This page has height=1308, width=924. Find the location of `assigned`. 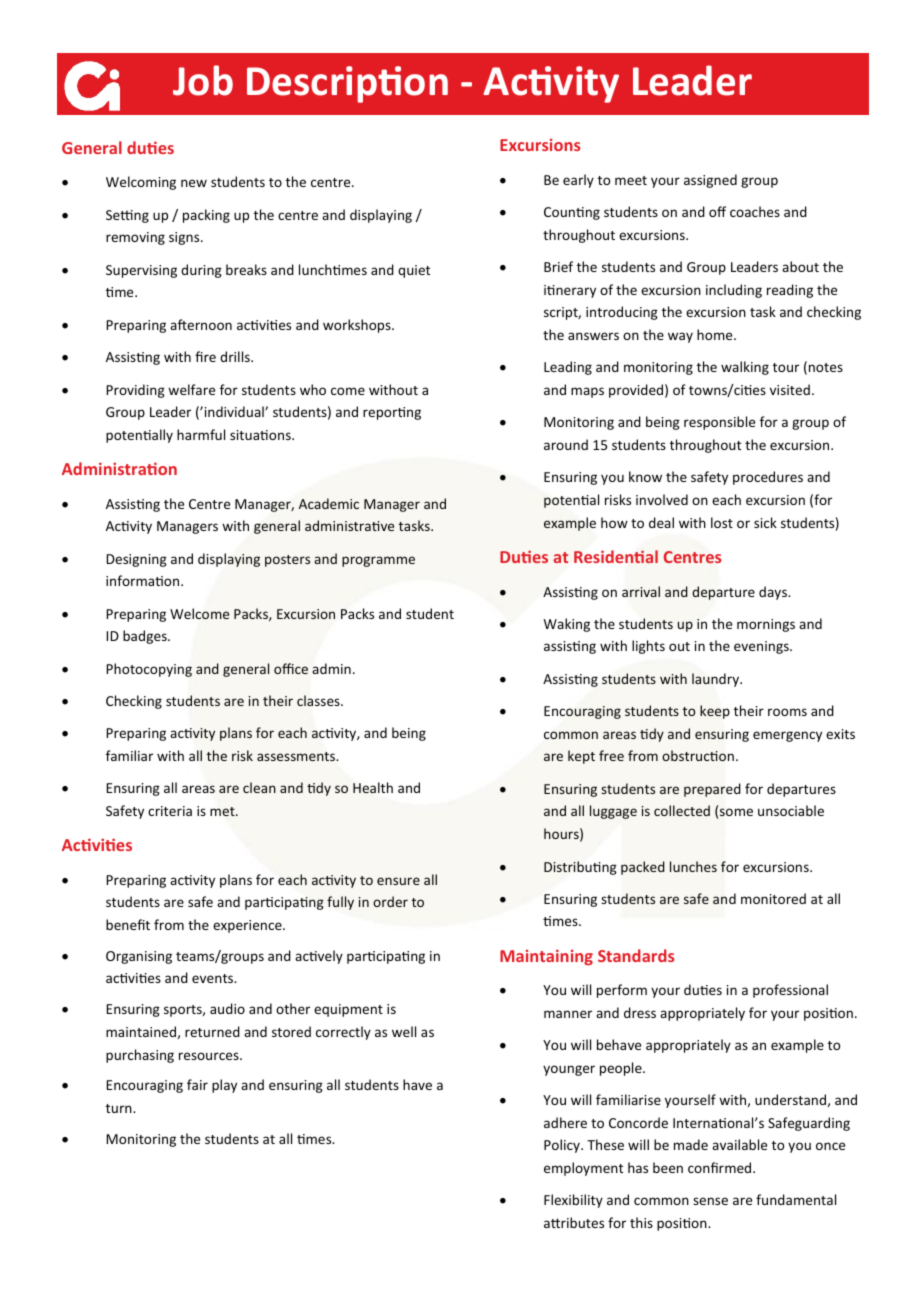

assigned is located at coordinates (710, 181).
